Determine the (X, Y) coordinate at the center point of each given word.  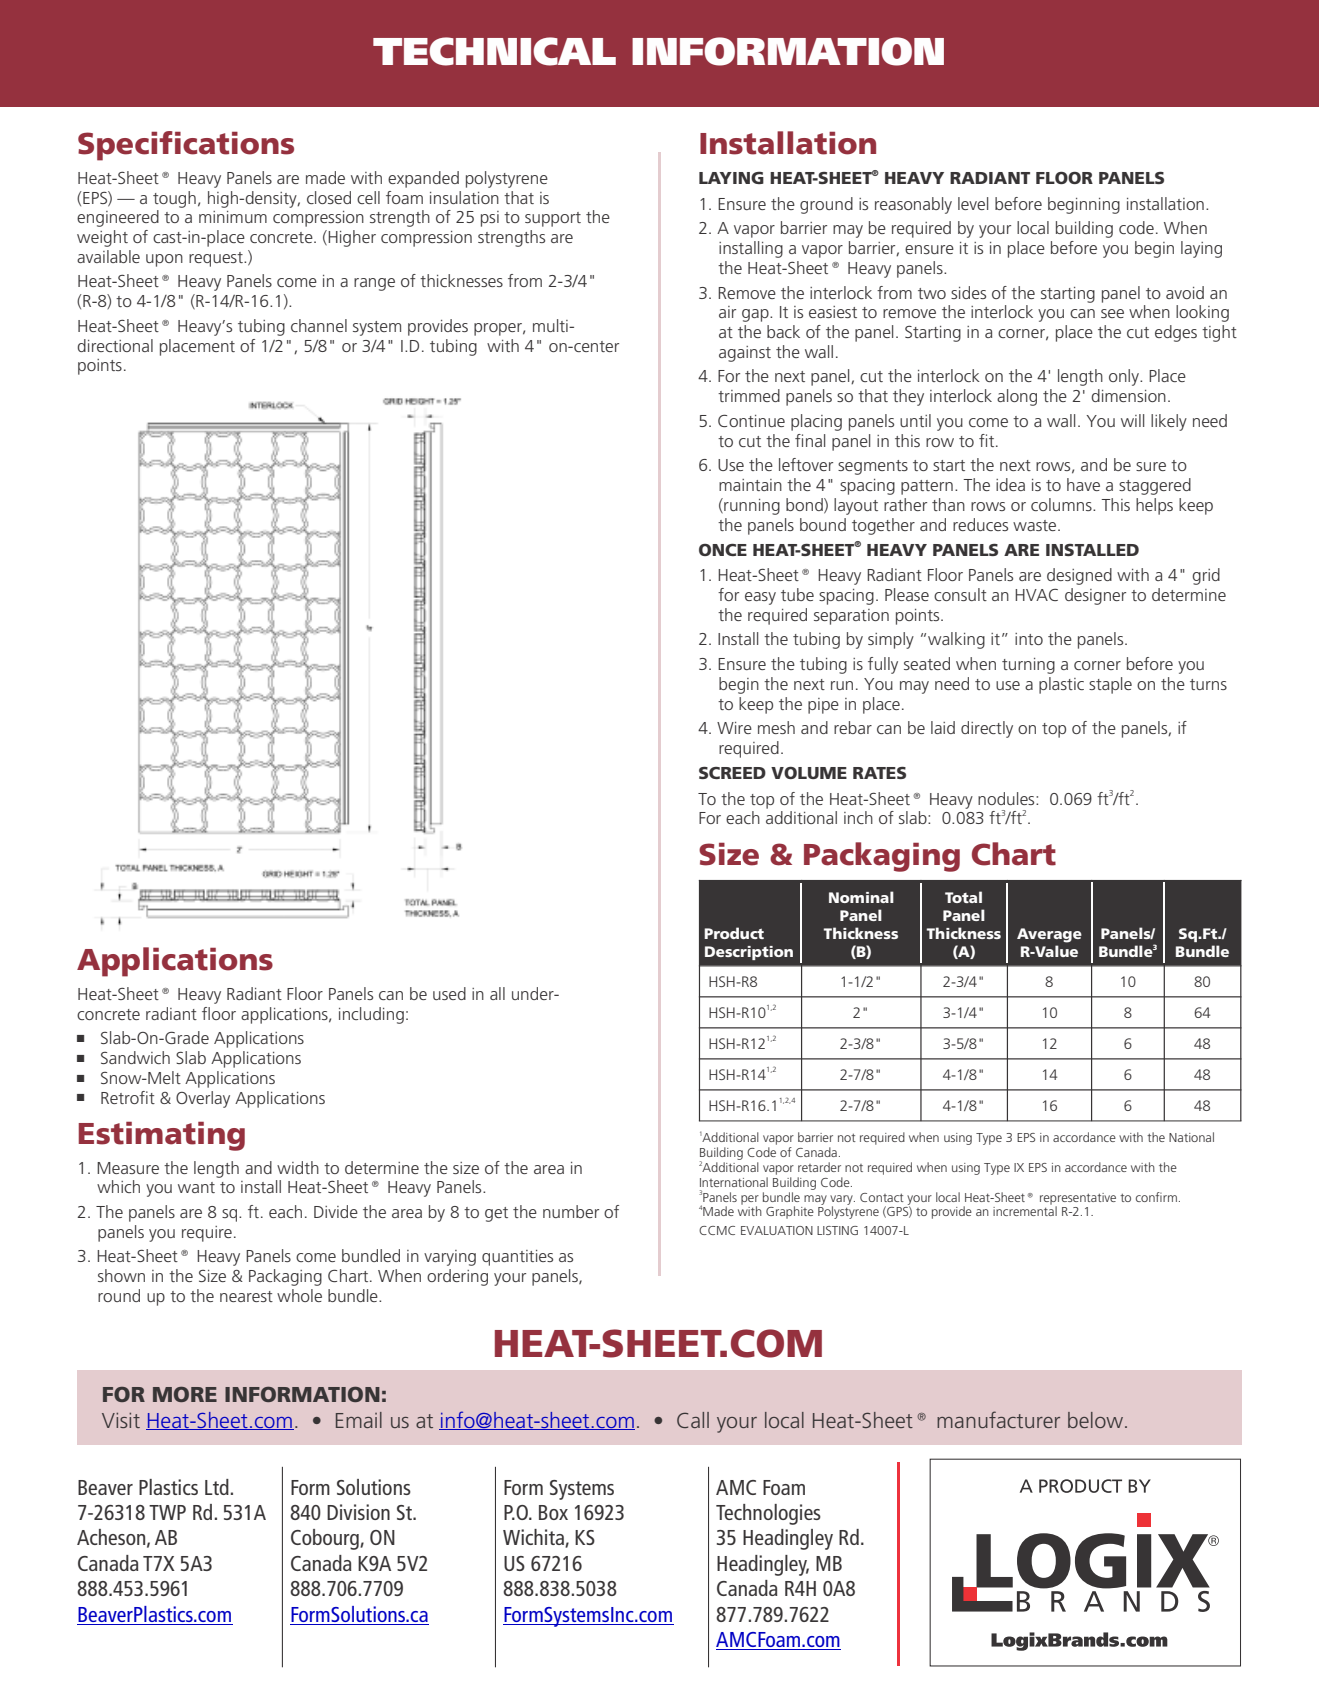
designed (1079, 576)
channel (319, 325)
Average (1049, 935)
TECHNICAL (494, 51)
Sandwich (135, 1057)
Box (553, 1512)
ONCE (723, 550)
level (973, 203)
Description (749, 953)
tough (174, 199)
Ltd (217, 1487)
